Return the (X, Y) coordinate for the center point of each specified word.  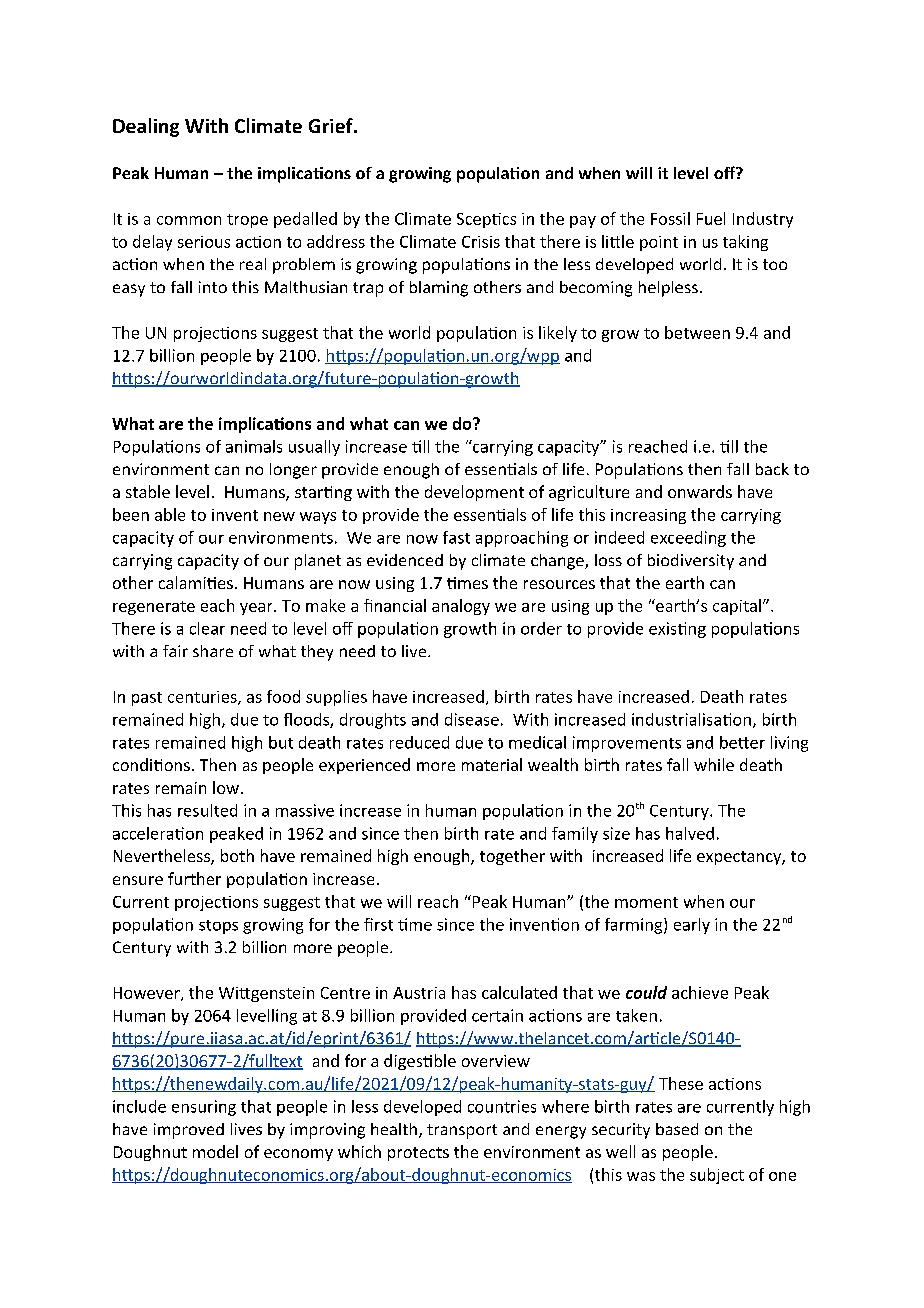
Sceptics (486, 220)
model (215, 1151)
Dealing (146, 127)
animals (254, 446)
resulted (207, 810)
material (492, 764)
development (474, 493)
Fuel (711, 218)
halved (690, 833)
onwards (700, 491)
